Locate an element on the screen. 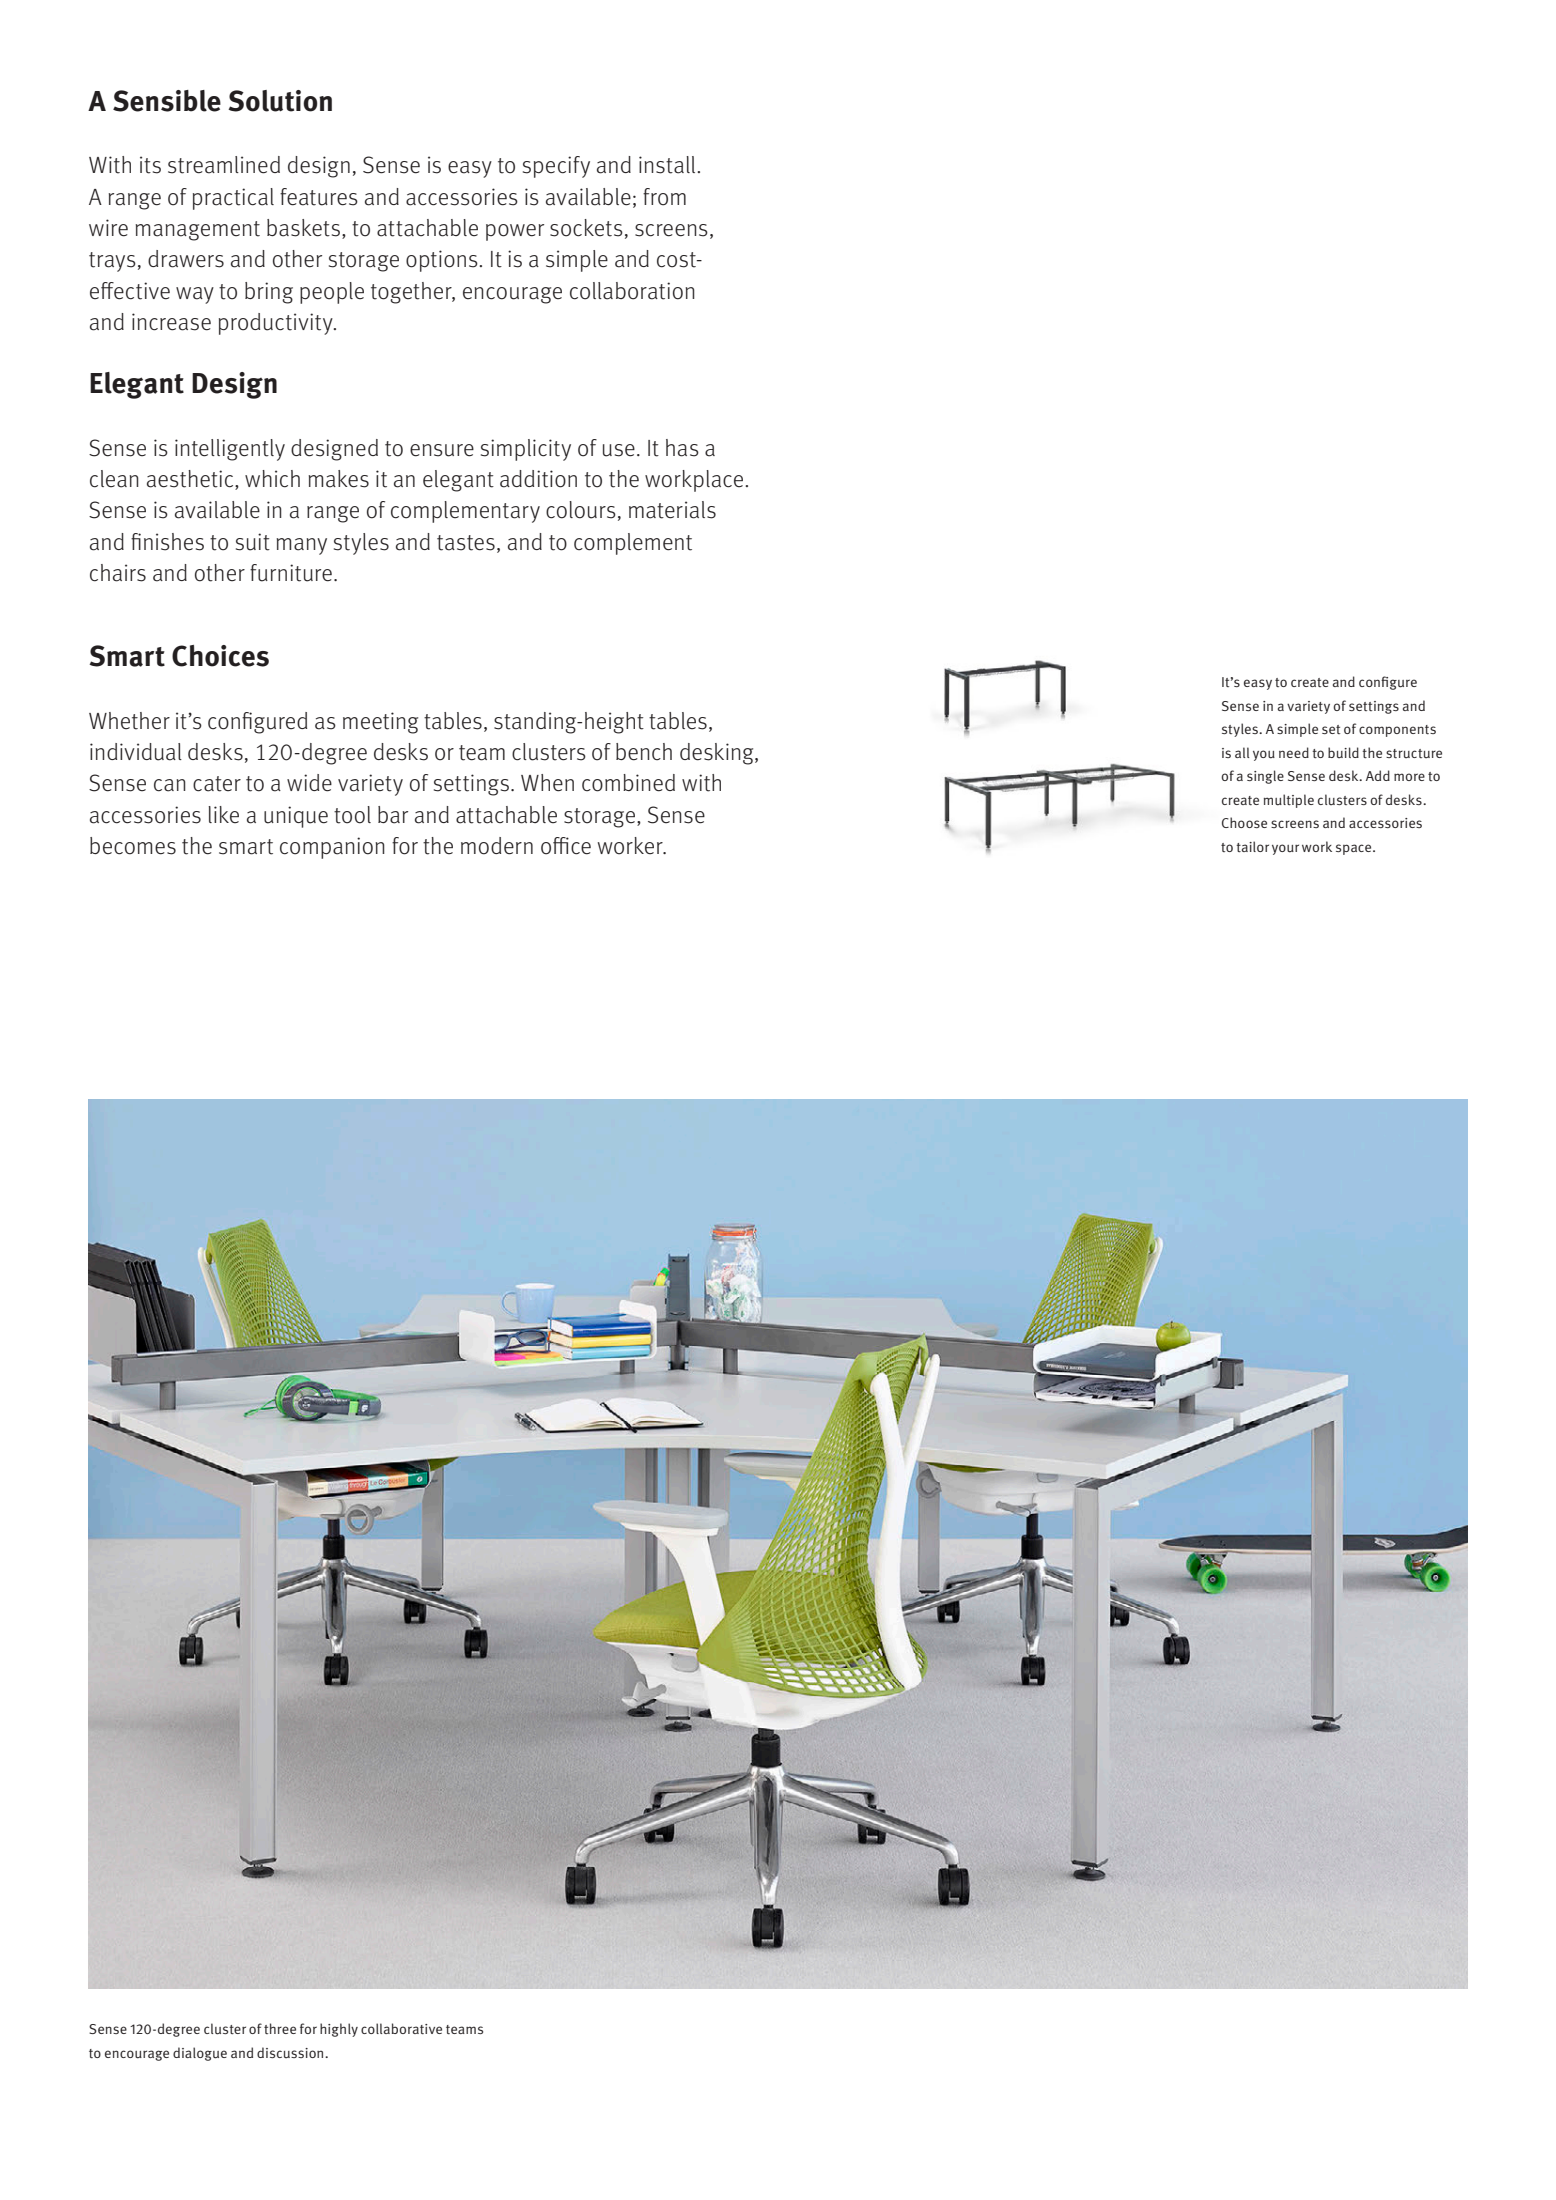 This screenshot has width=1556, height=2200. three is located at coordinates (280, 2028).
